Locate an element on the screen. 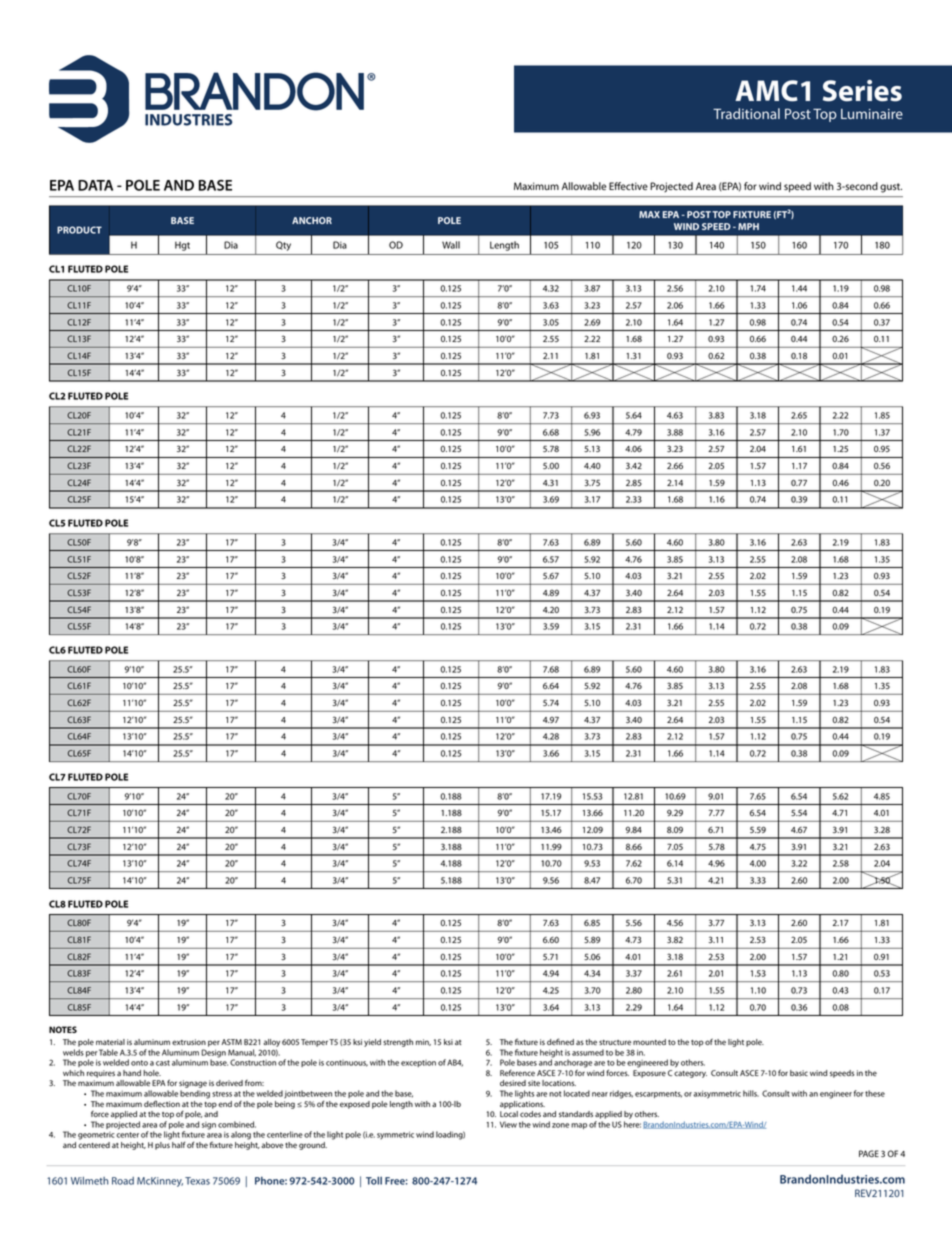 Image resolution: width=952 pixels, height=1233 pixels. MPH is located at coordinates (748, 226).
